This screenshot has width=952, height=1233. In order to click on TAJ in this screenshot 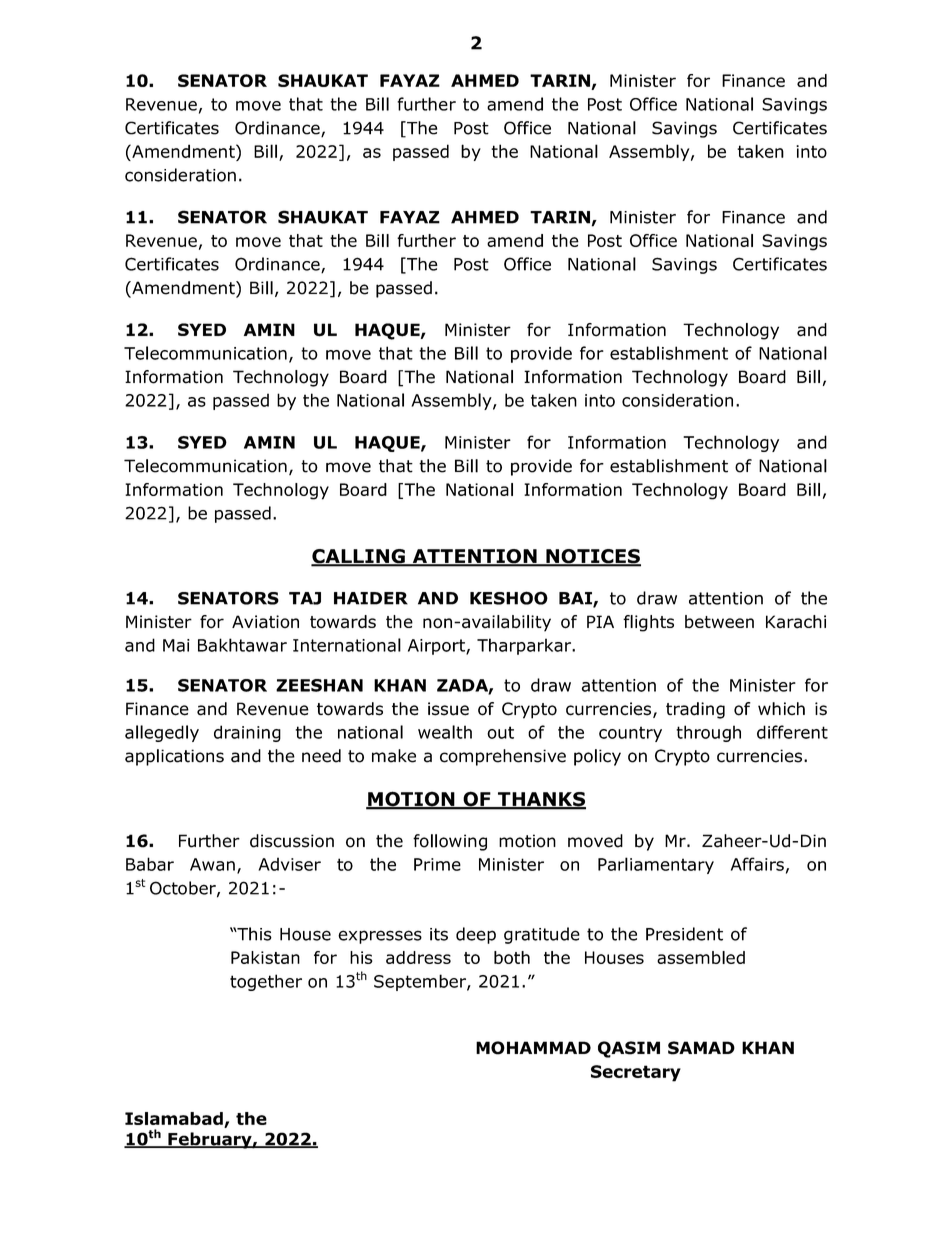, I will do `click(305, 598)`.
